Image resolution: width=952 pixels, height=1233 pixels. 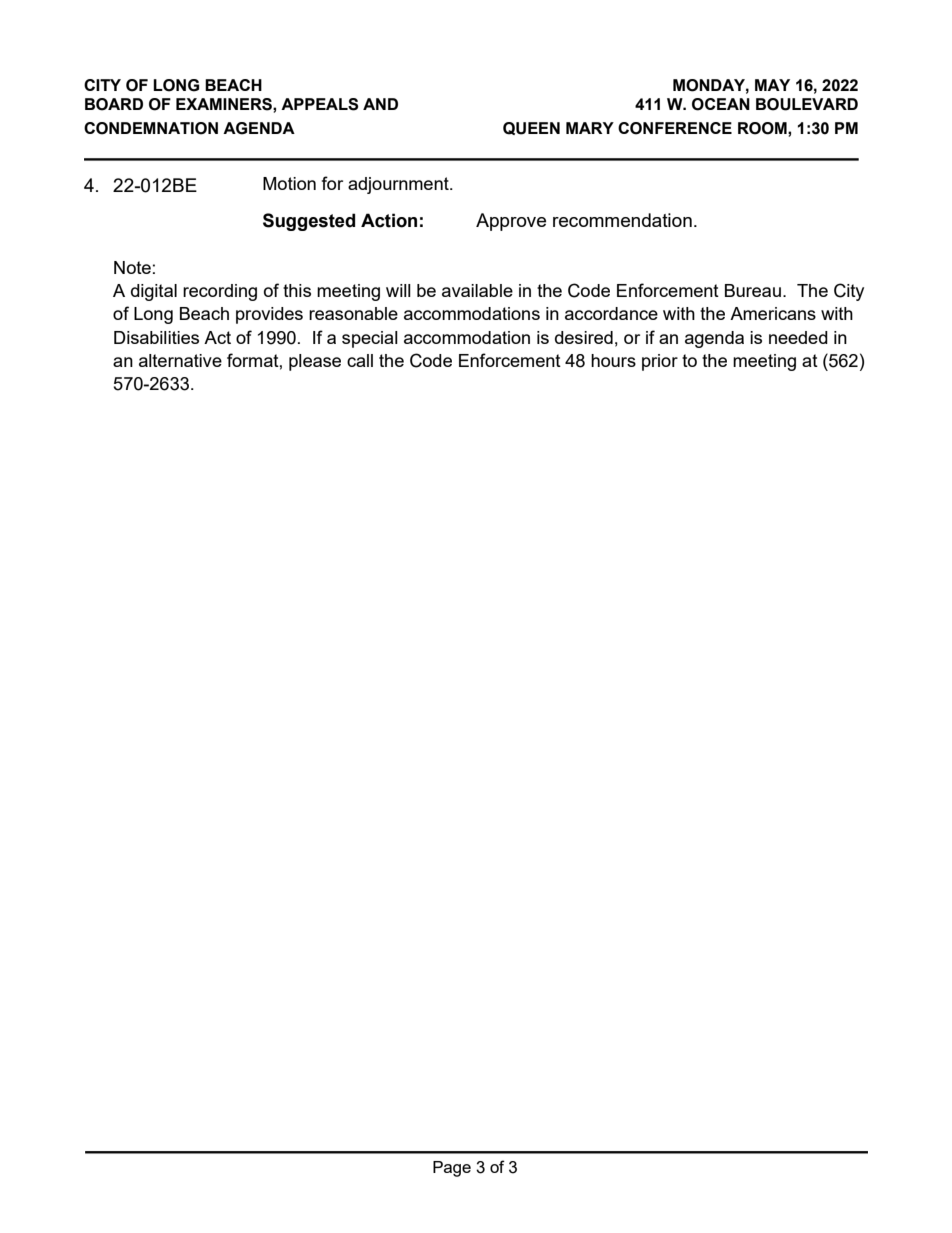 I want to click on needed, so click(x=798, y=337).
